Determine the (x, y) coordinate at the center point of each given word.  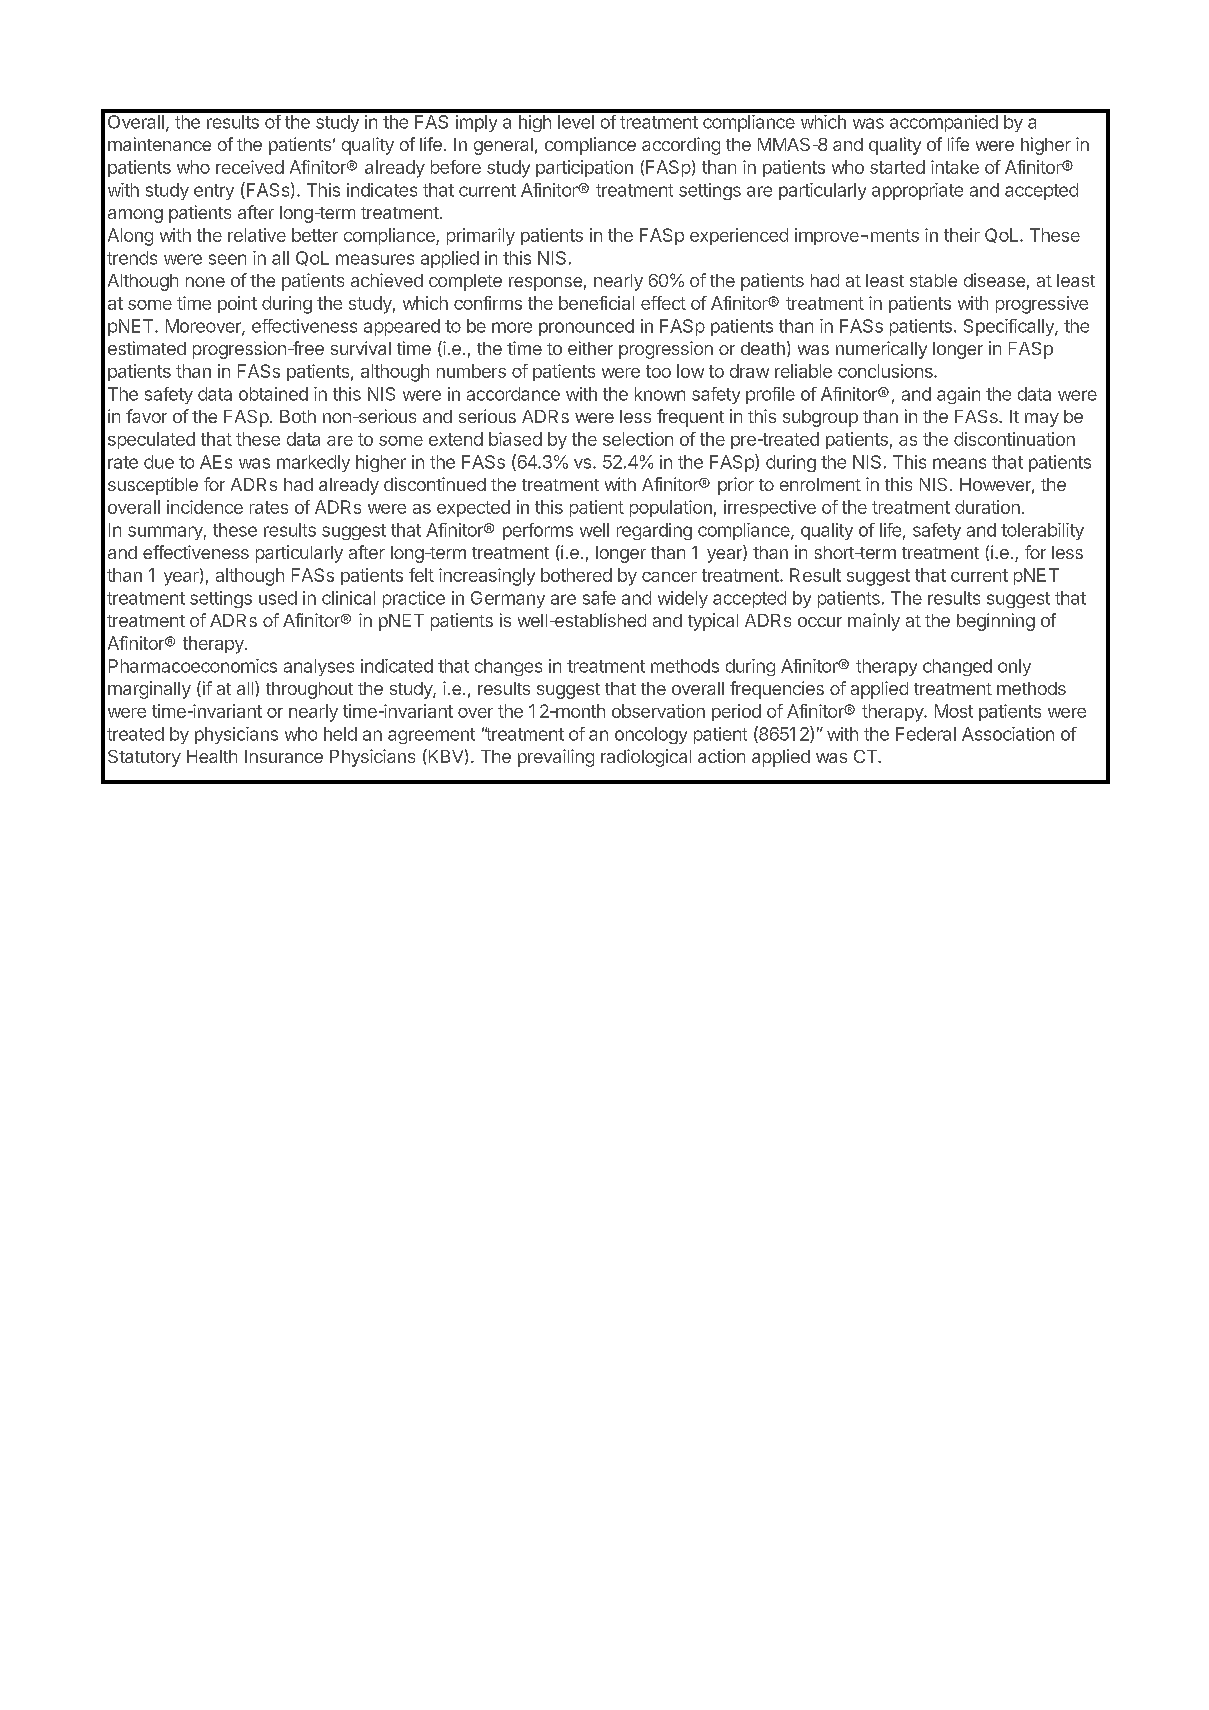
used (278, 598)
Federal (926, 734)
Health (212, 756)
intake (955, 167)
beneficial (596, 303)
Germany (508, 599)
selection (638, 439)
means (959, 463)
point (237, 304)
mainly (874, 622)
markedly (313, 463)
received (250, 167)
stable (933, 280)
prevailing (556, 758)
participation (584, 168)
